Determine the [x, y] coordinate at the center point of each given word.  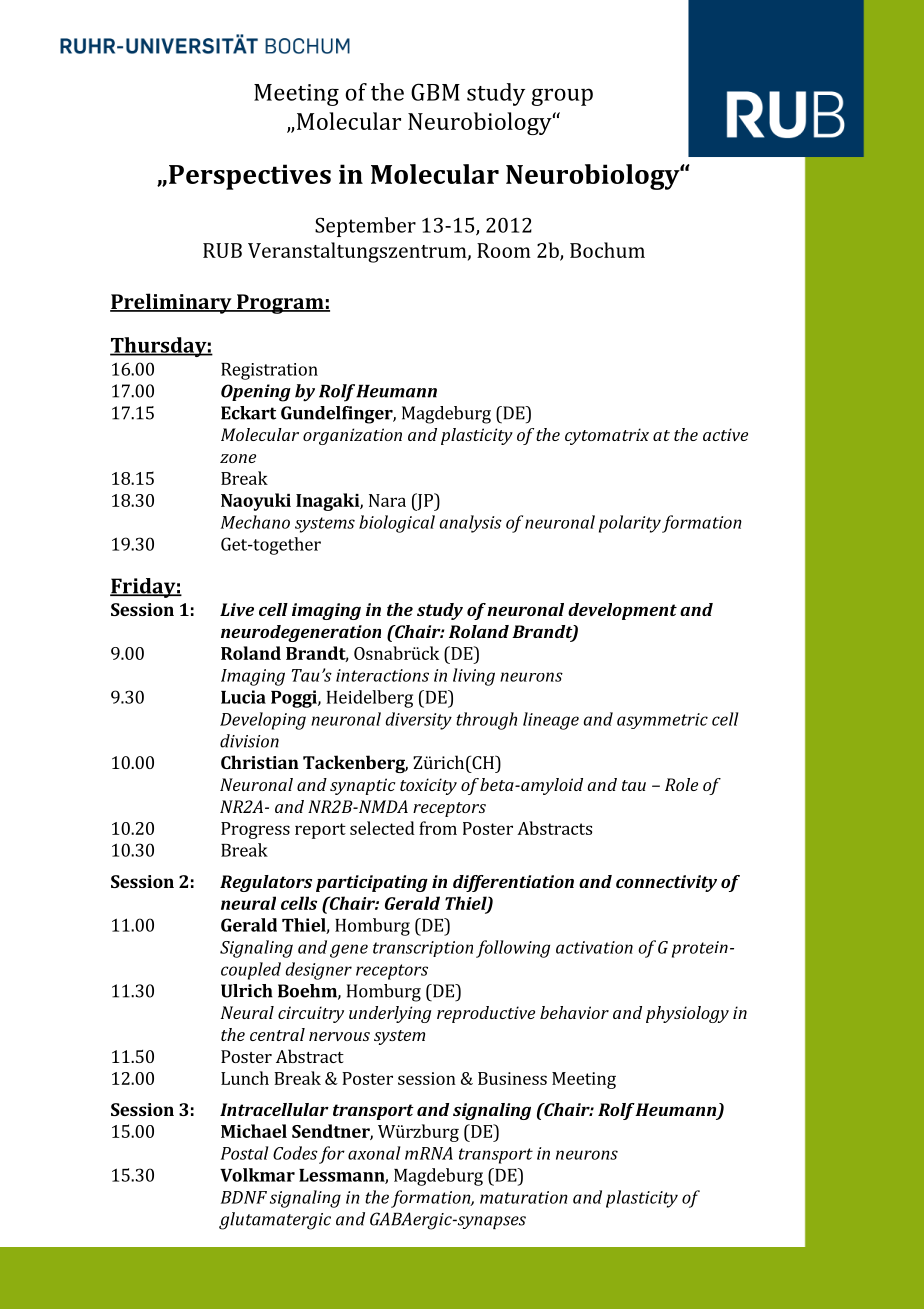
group [562, 97]
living [474, 677]
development [622, 611]
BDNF [244, 1197]
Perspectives [250, 177]
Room [504, 250]
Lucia [243, 697]
